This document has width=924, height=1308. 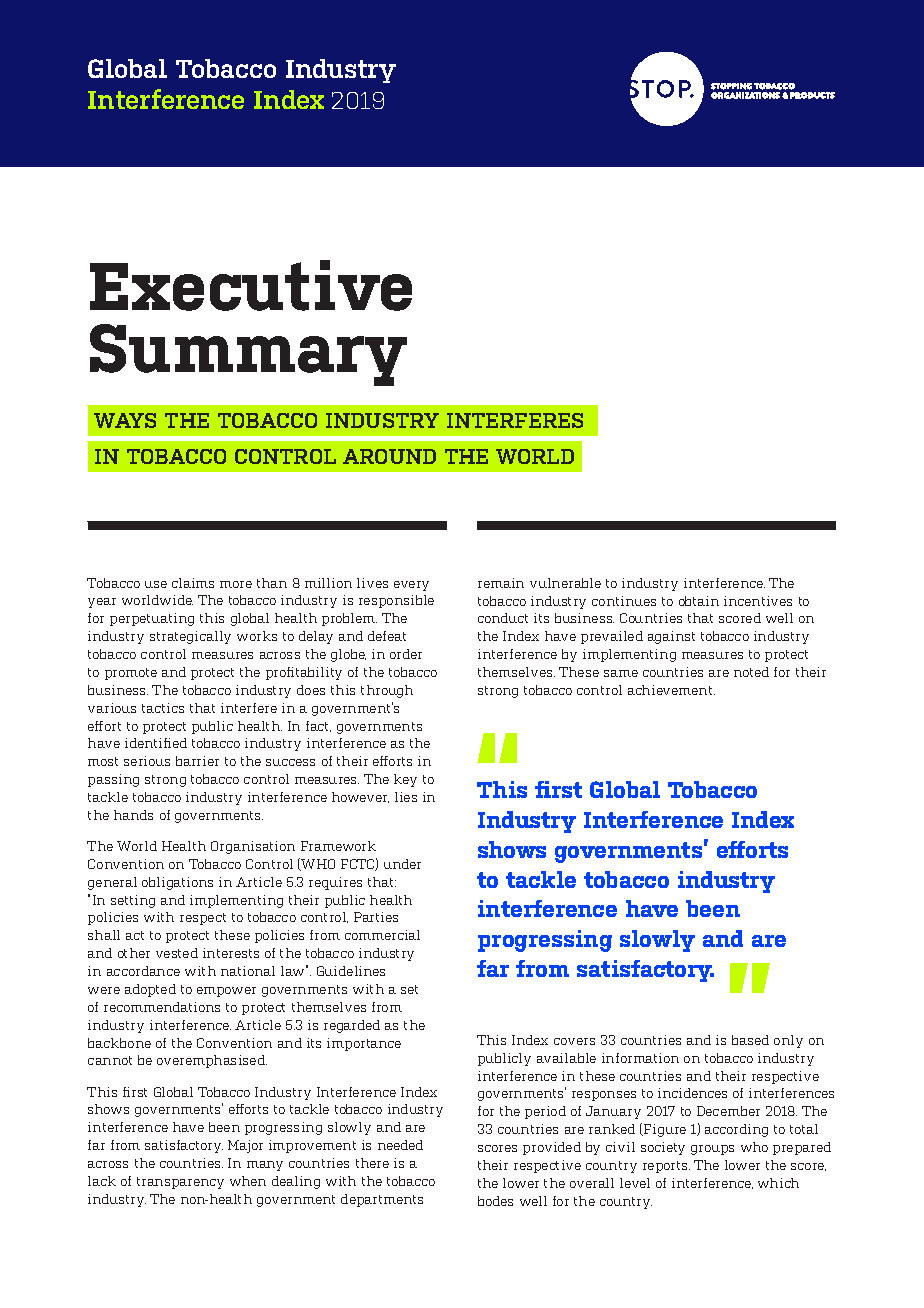 I want to click on AROUND, so click(x=389, y=456).
